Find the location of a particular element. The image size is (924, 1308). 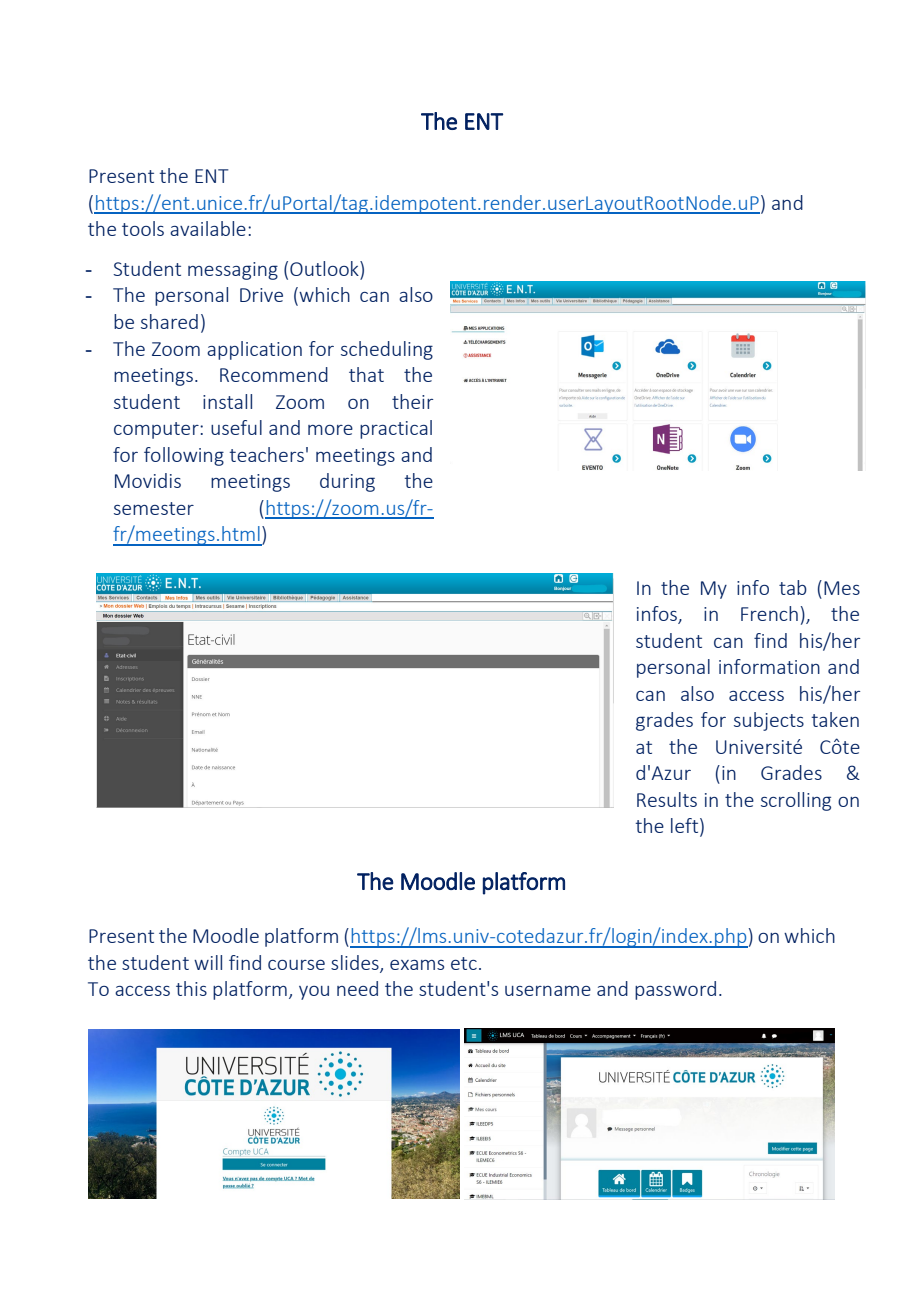

will is located at coordinates (208, 962).
